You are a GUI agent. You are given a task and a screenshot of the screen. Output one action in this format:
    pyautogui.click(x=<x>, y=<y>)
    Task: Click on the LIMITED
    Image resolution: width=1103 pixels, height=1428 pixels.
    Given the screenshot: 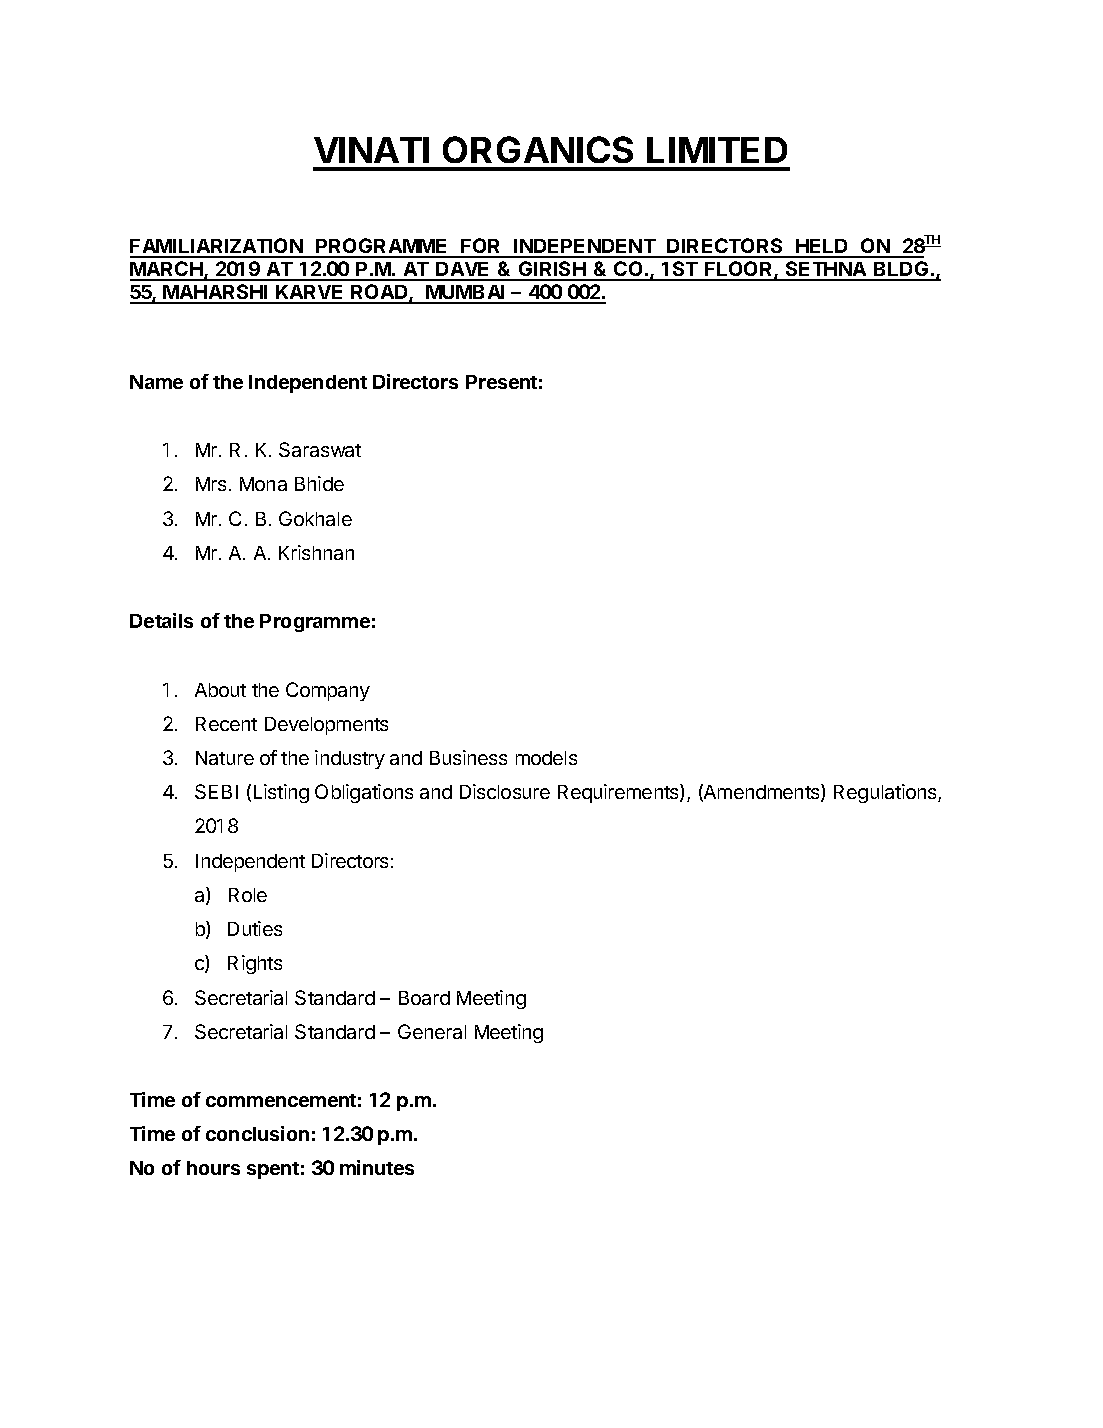 What is the action you would take?
    pyautogui.click(x=717, y=150)
